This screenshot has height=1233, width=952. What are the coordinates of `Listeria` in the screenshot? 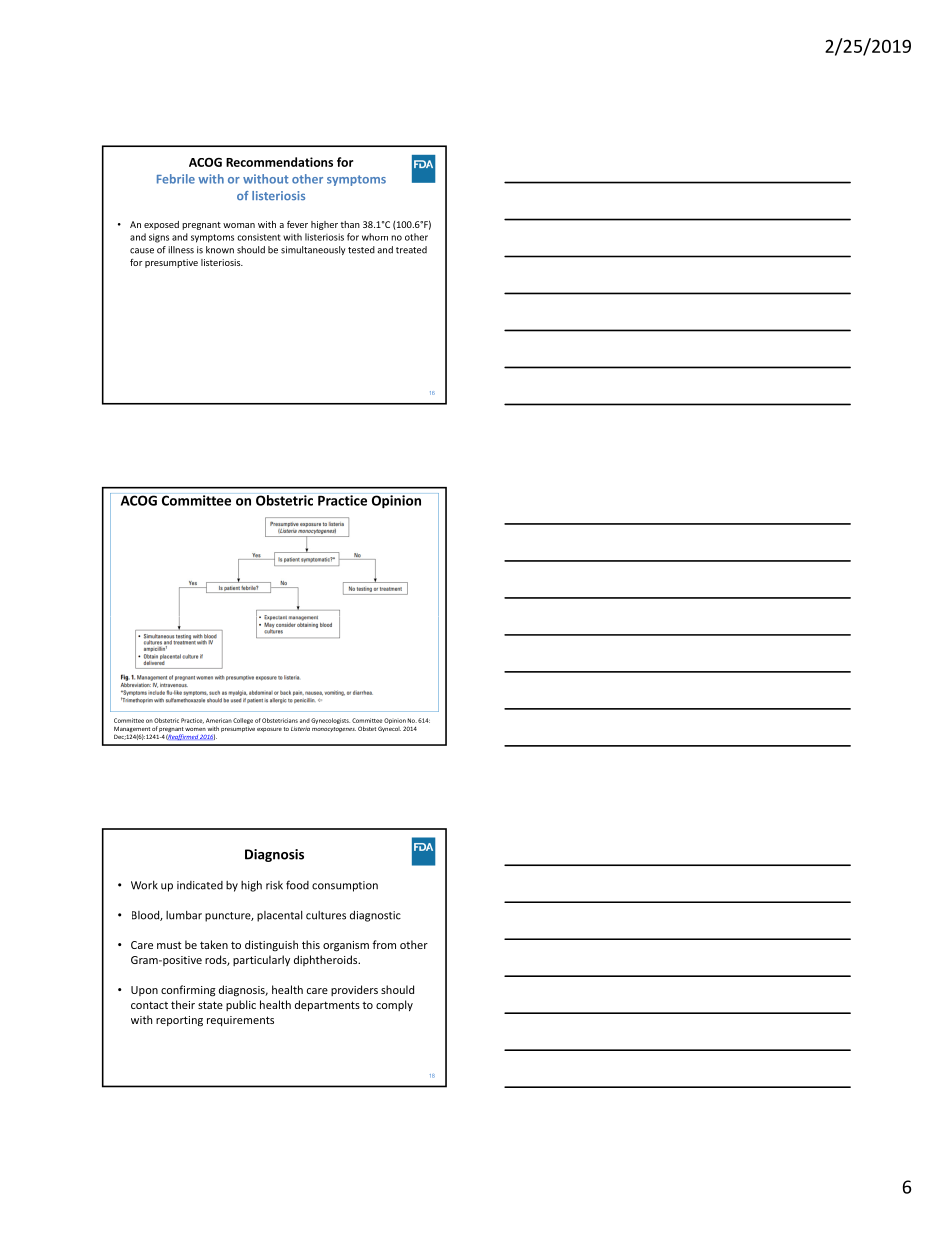 It's located at (300, 728).
